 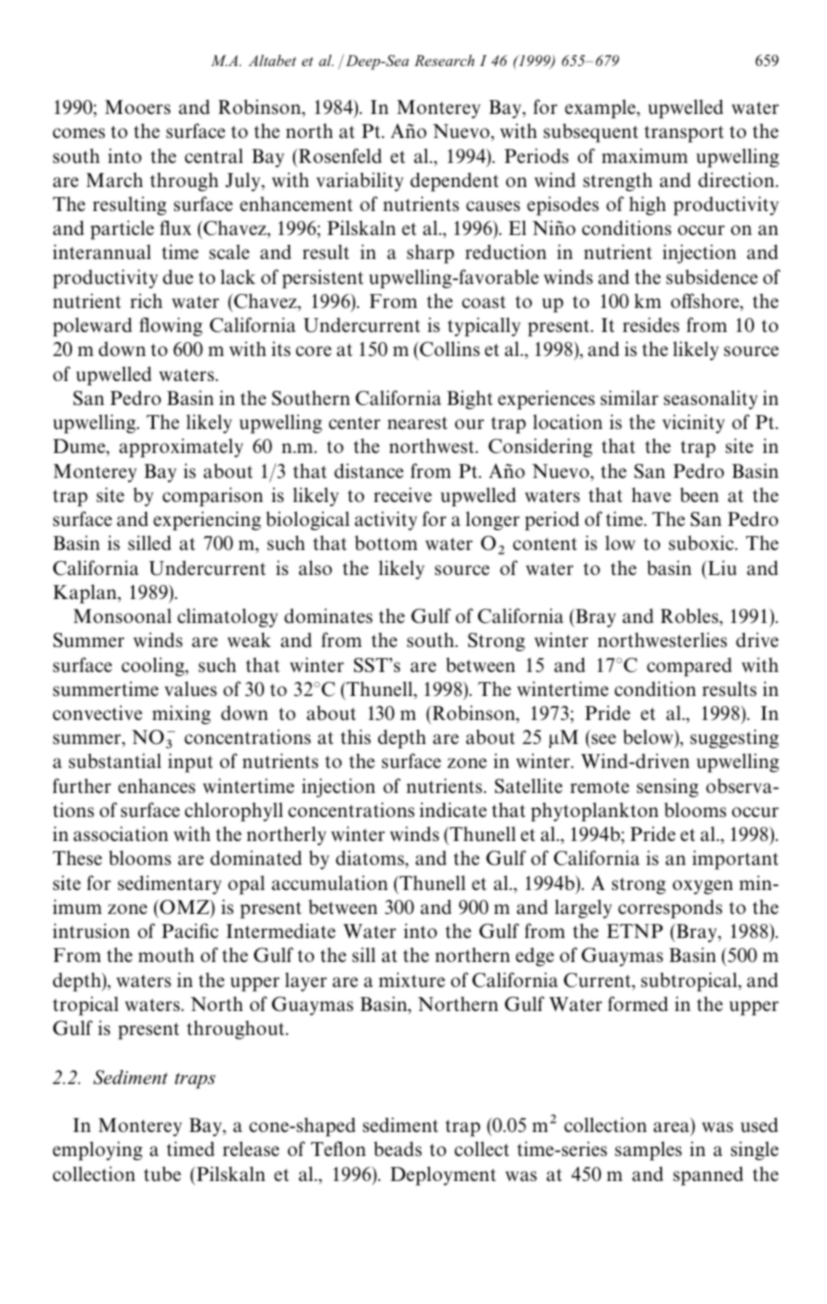 What do you see at coordinates (214, 155) in the page?
I see `central` at bounding box center [214, 155].
